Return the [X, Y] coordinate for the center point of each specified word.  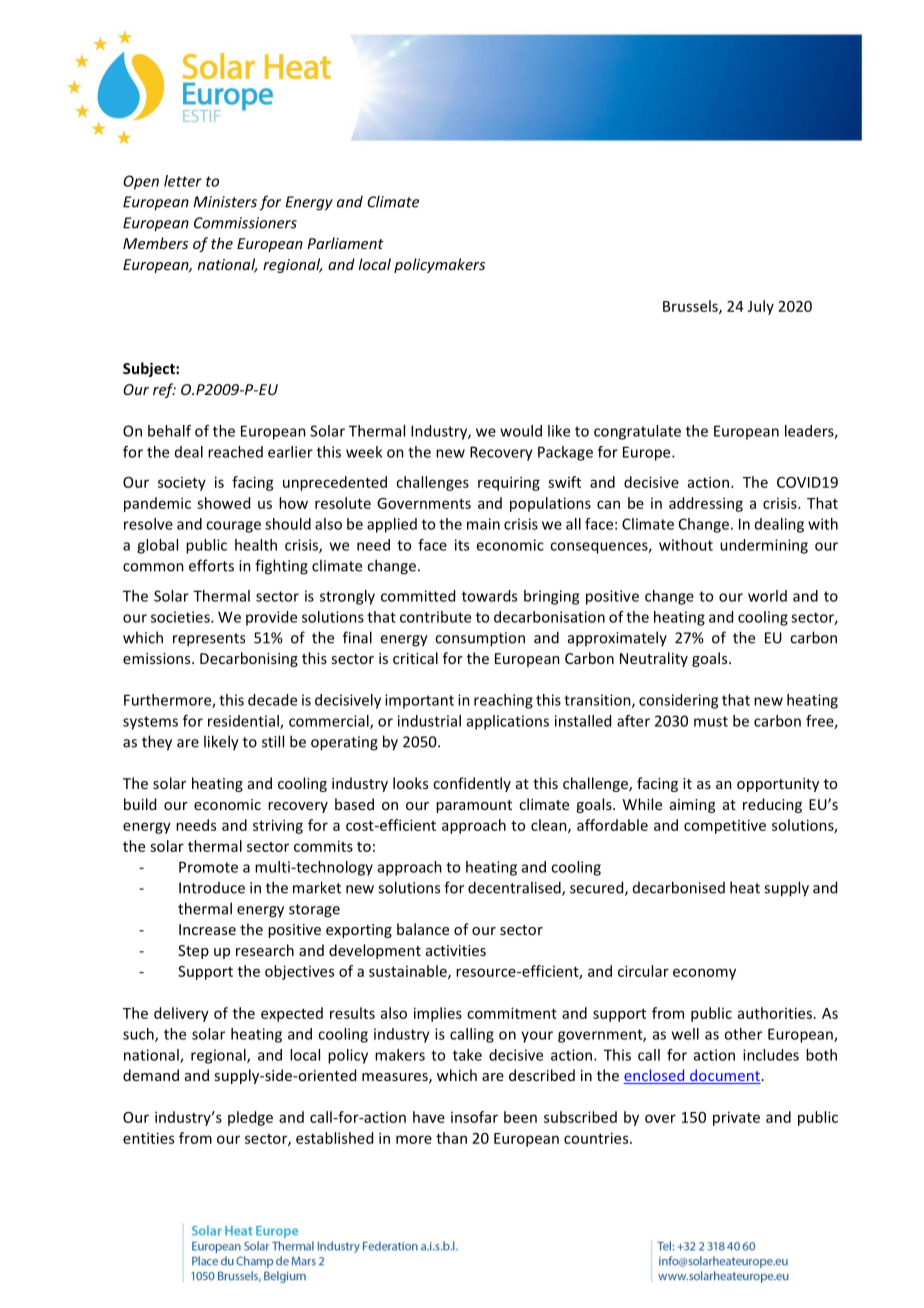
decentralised [515, 888]
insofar [474, 1117]
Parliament [345, 243]
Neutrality [654, 659]
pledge [250, 1118]
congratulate [637, 432]
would [521, 431]
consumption [480, 639]
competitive [725, 826]
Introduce [212, 888]
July [761, 307]
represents [209, 640]
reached [235, 452]
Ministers [225, 202]
